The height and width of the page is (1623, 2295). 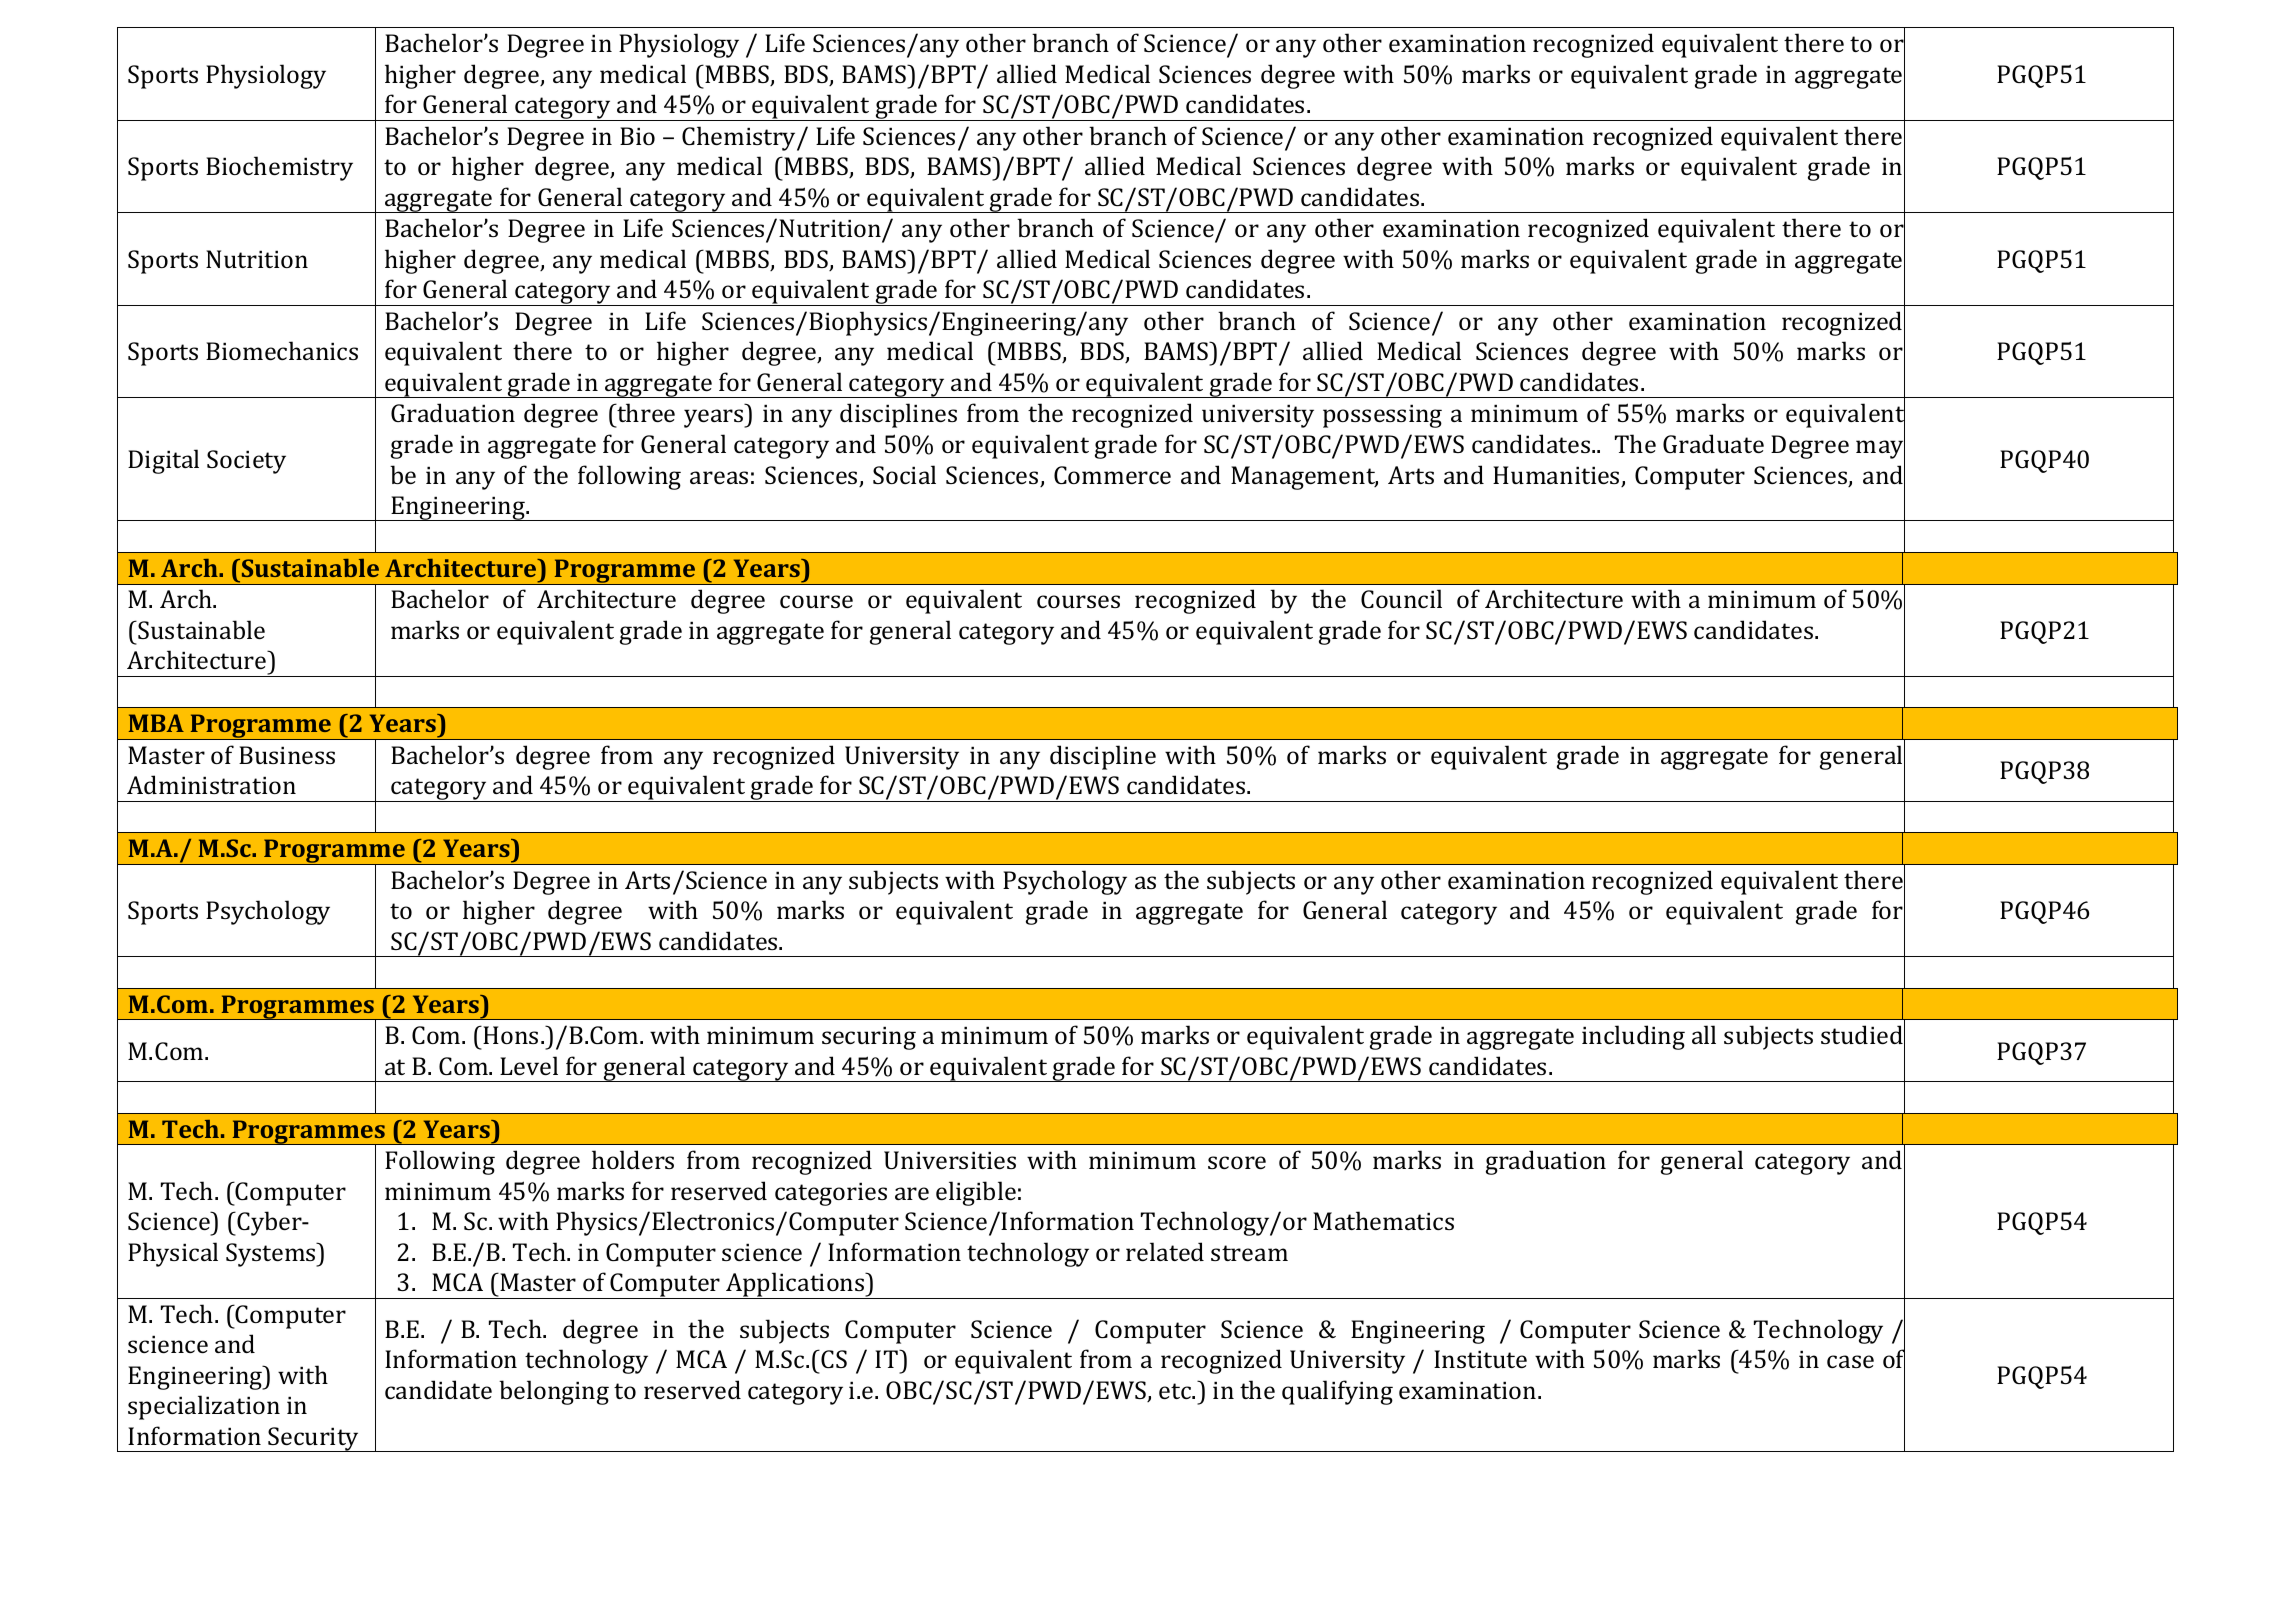 What do you see at coordinates (1850, 1361) in the page?
I see `case` at bounding box center [1850, 1361].
